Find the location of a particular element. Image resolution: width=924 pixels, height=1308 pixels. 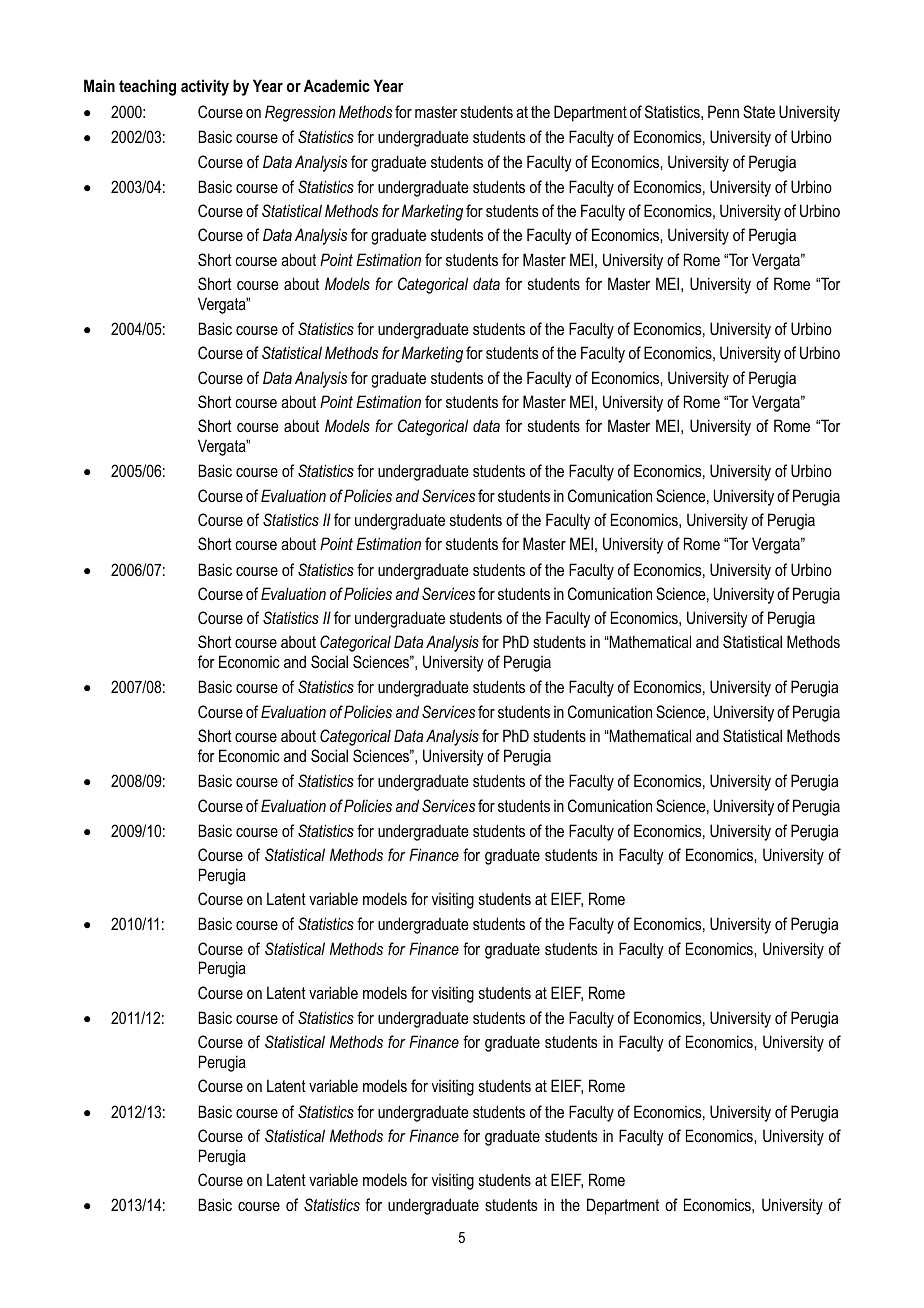

teaching is located at coordinates (147, 87).
